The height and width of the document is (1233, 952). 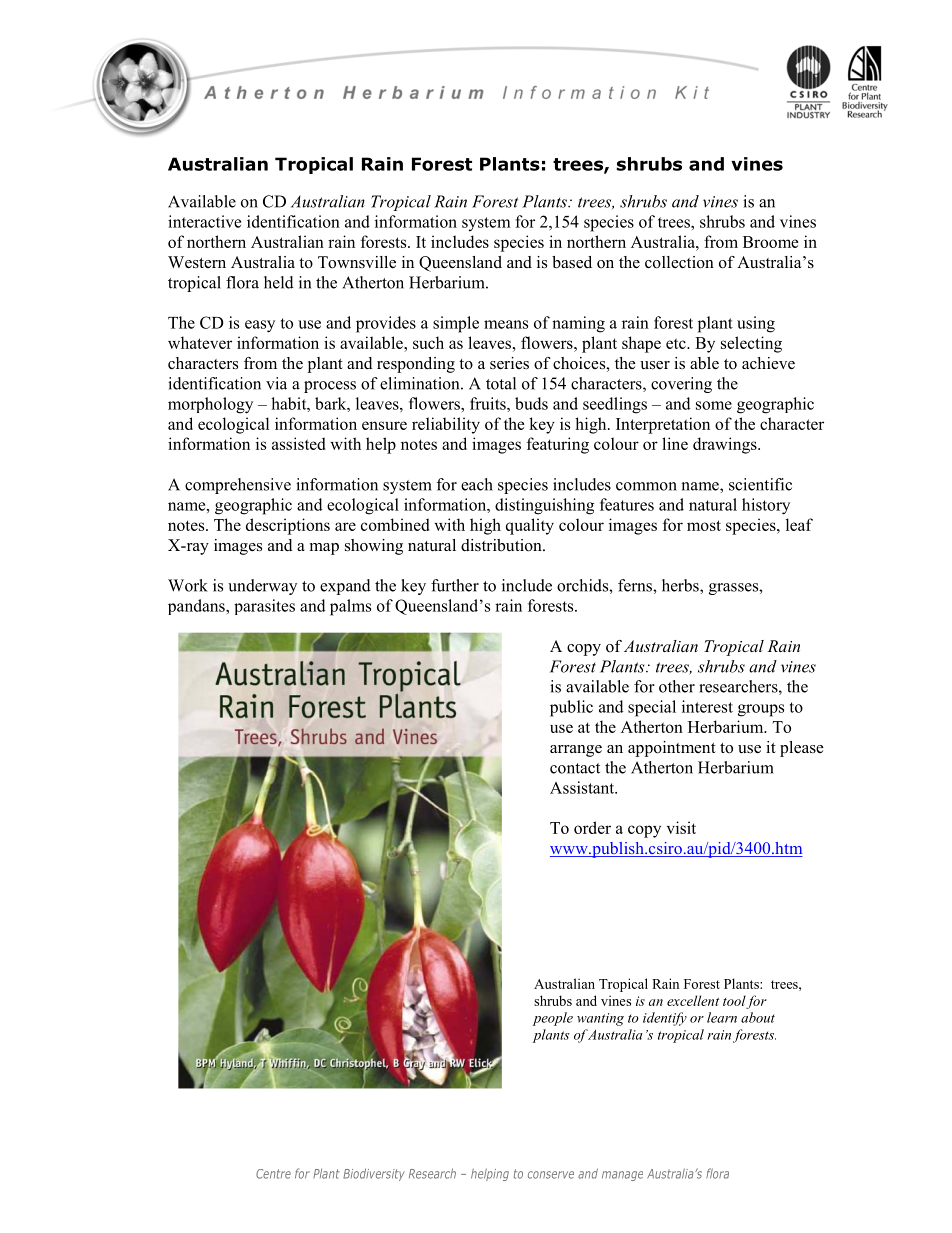 What do you see at coordinates (572, 262) in the document?
I see `based` at bounding box center [572, 262].
